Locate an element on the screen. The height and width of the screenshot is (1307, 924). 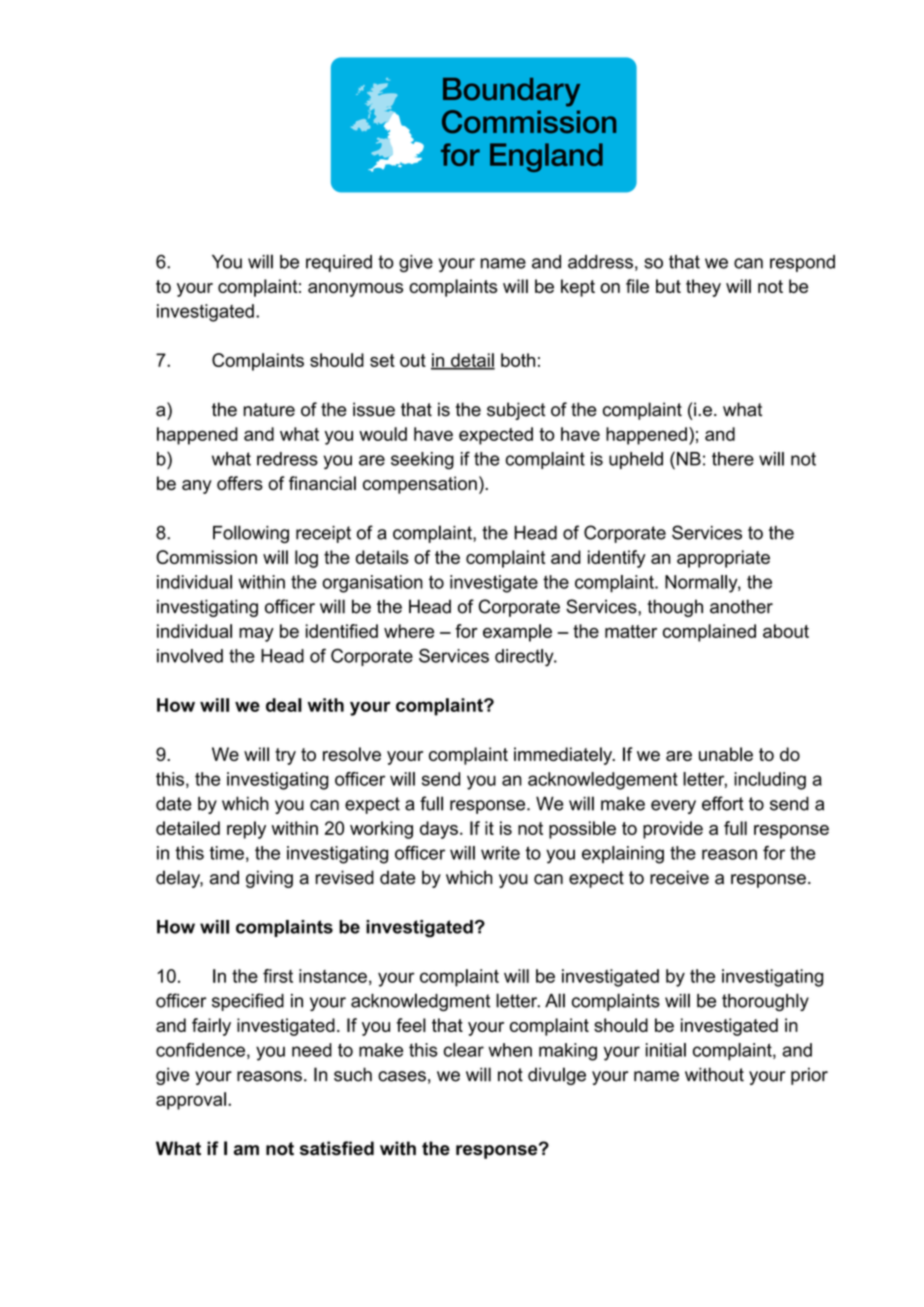
acknowledgment is located at coordinates (420, 1002).
